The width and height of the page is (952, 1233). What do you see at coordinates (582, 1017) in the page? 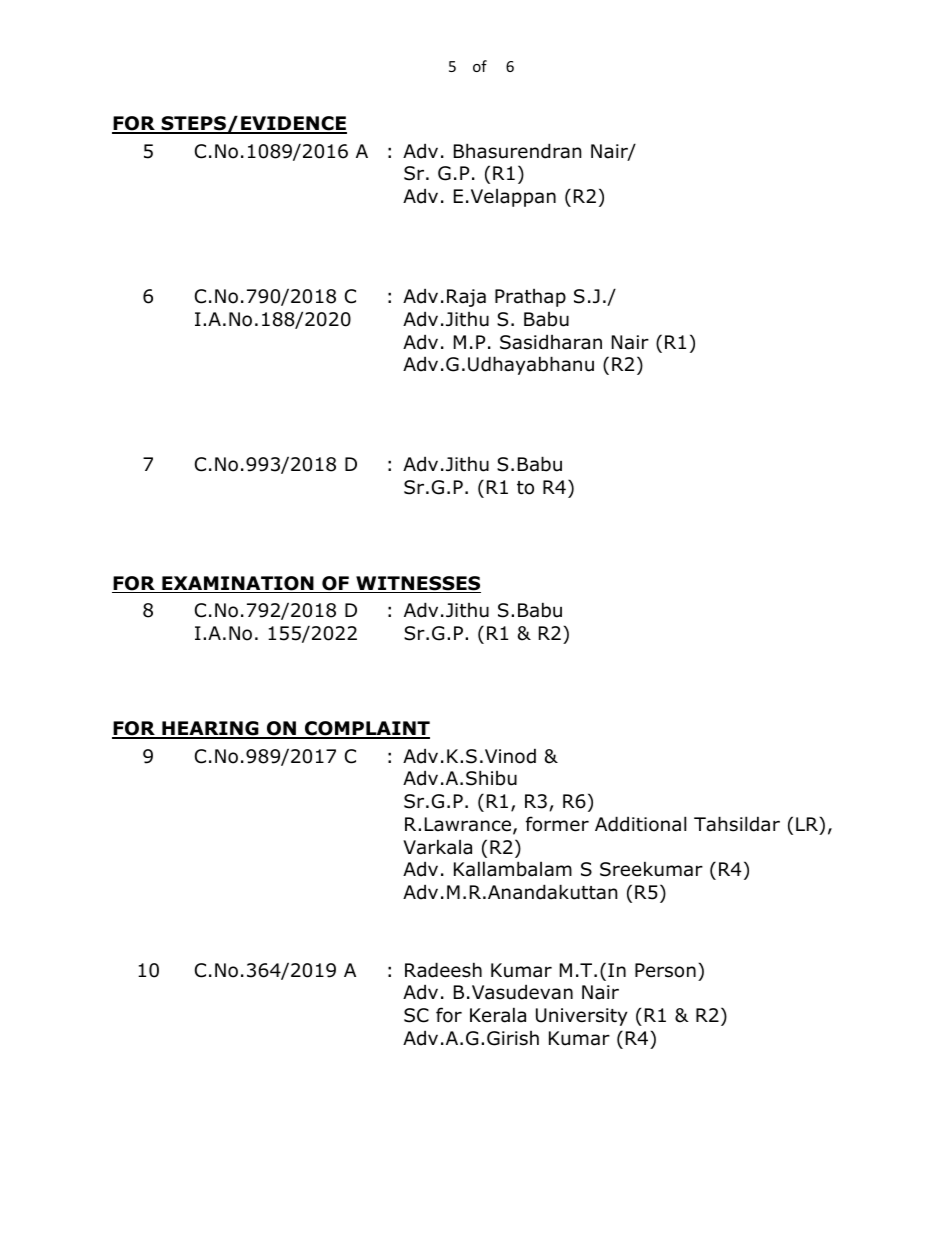
I see `University` at bounding box center [582, 1017].
